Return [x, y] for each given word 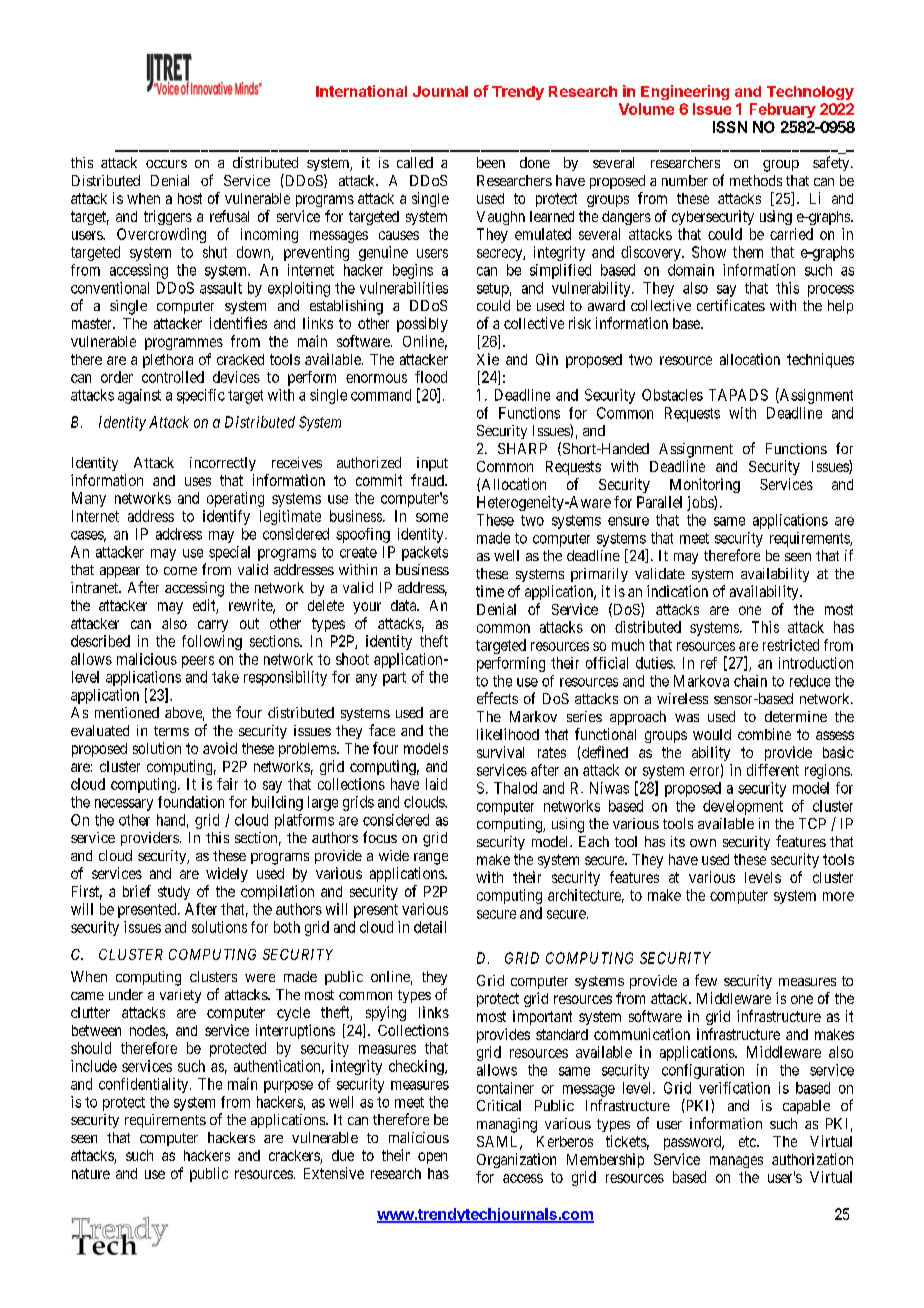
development [743, 807]
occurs [166, 164]
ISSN [730, 127]
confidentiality [145, 1085]
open [432, 1158]
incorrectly [223, 464]
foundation [191, 802]
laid [436, 784]
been [491, 162]
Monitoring [705, 485]
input [432, 464]
